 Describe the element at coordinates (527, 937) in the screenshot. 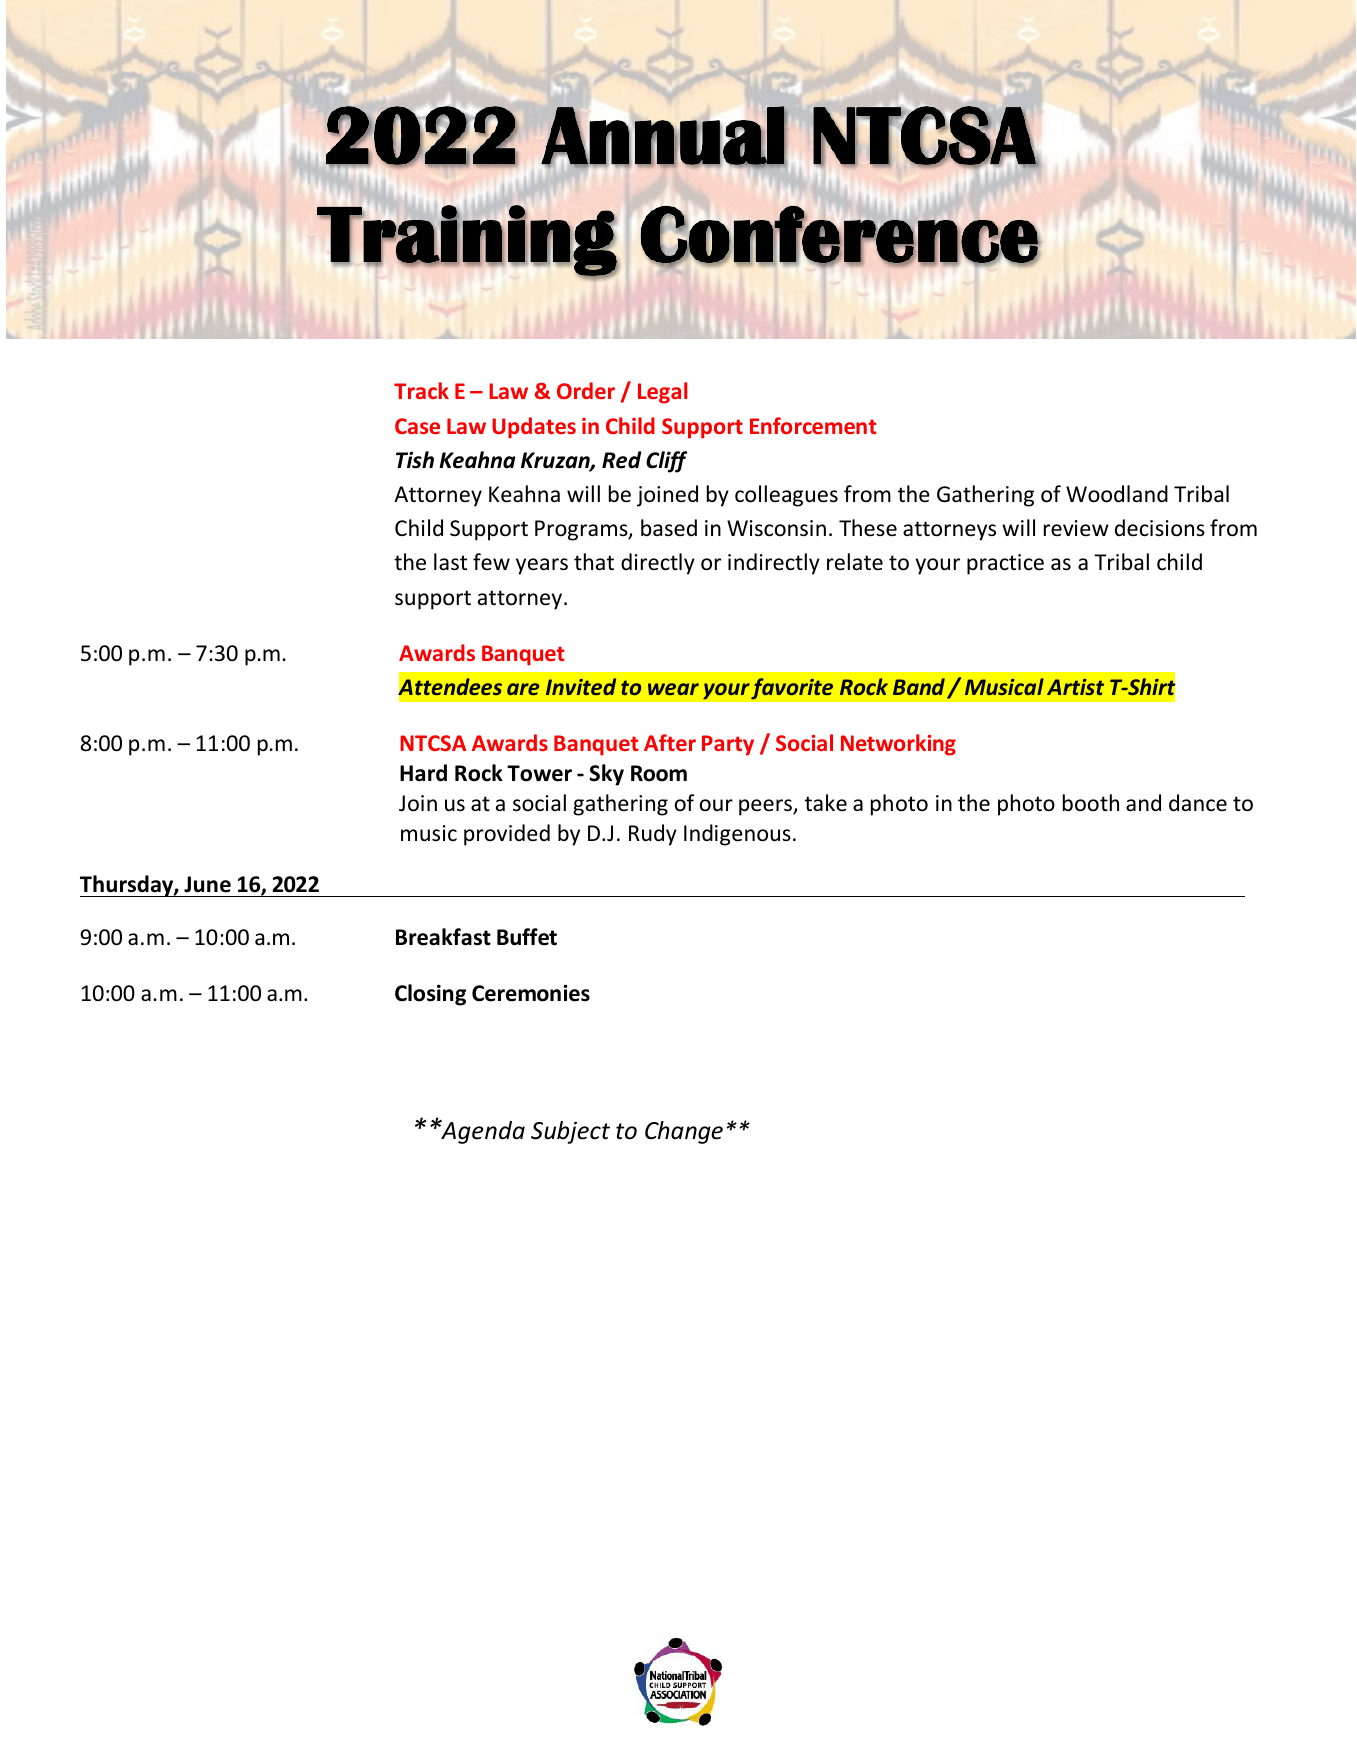

I see `Buffet` at that location.
